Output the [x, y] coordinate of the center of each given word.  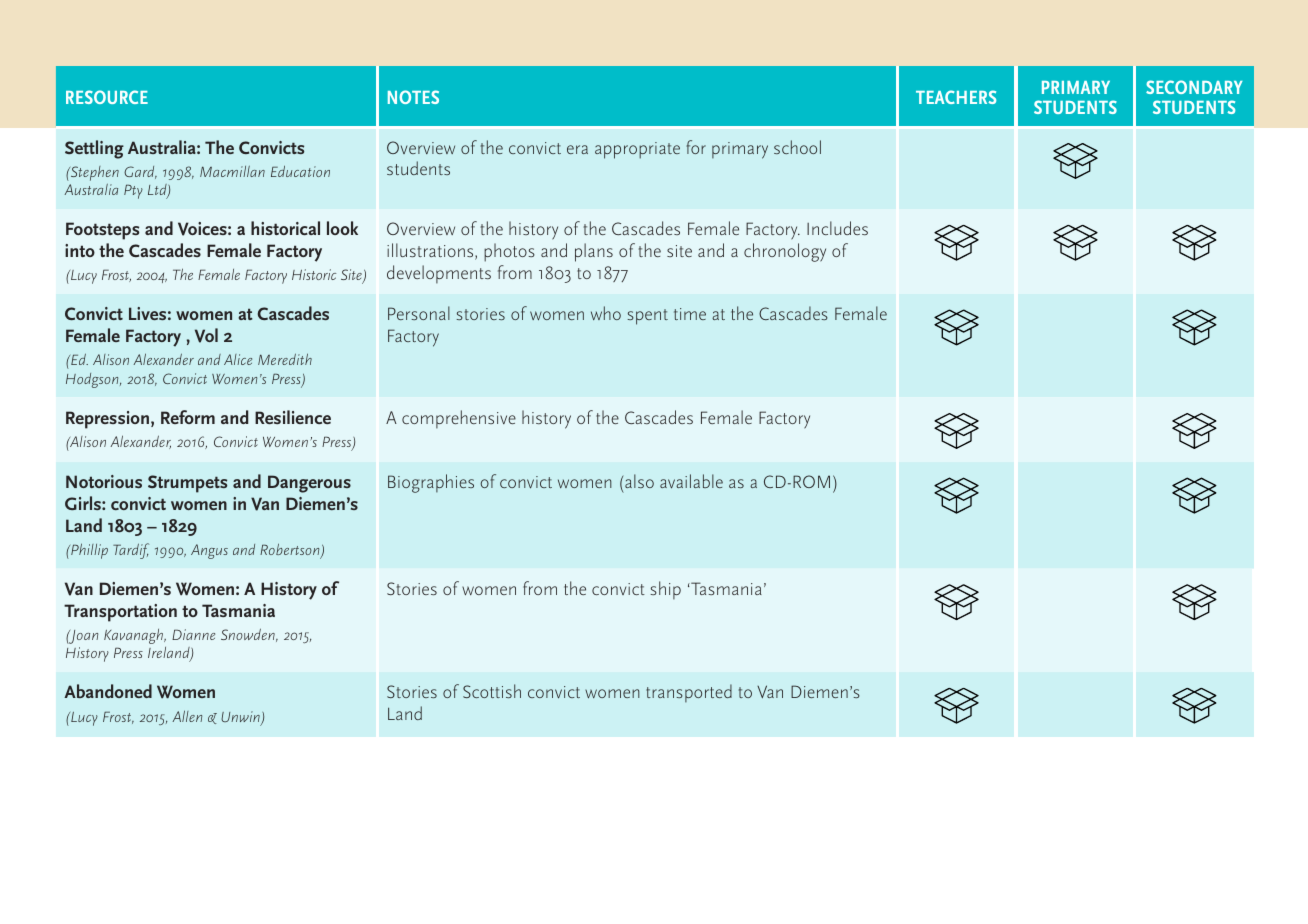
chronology [785, 252]
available [691, 481]
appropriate [637, 150]
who [606, 313]
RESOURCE [107, 97]
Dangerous [309, 484]
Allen [187, 716]
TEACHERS [956, 97]
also [639, 481]
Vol [206, 335]
